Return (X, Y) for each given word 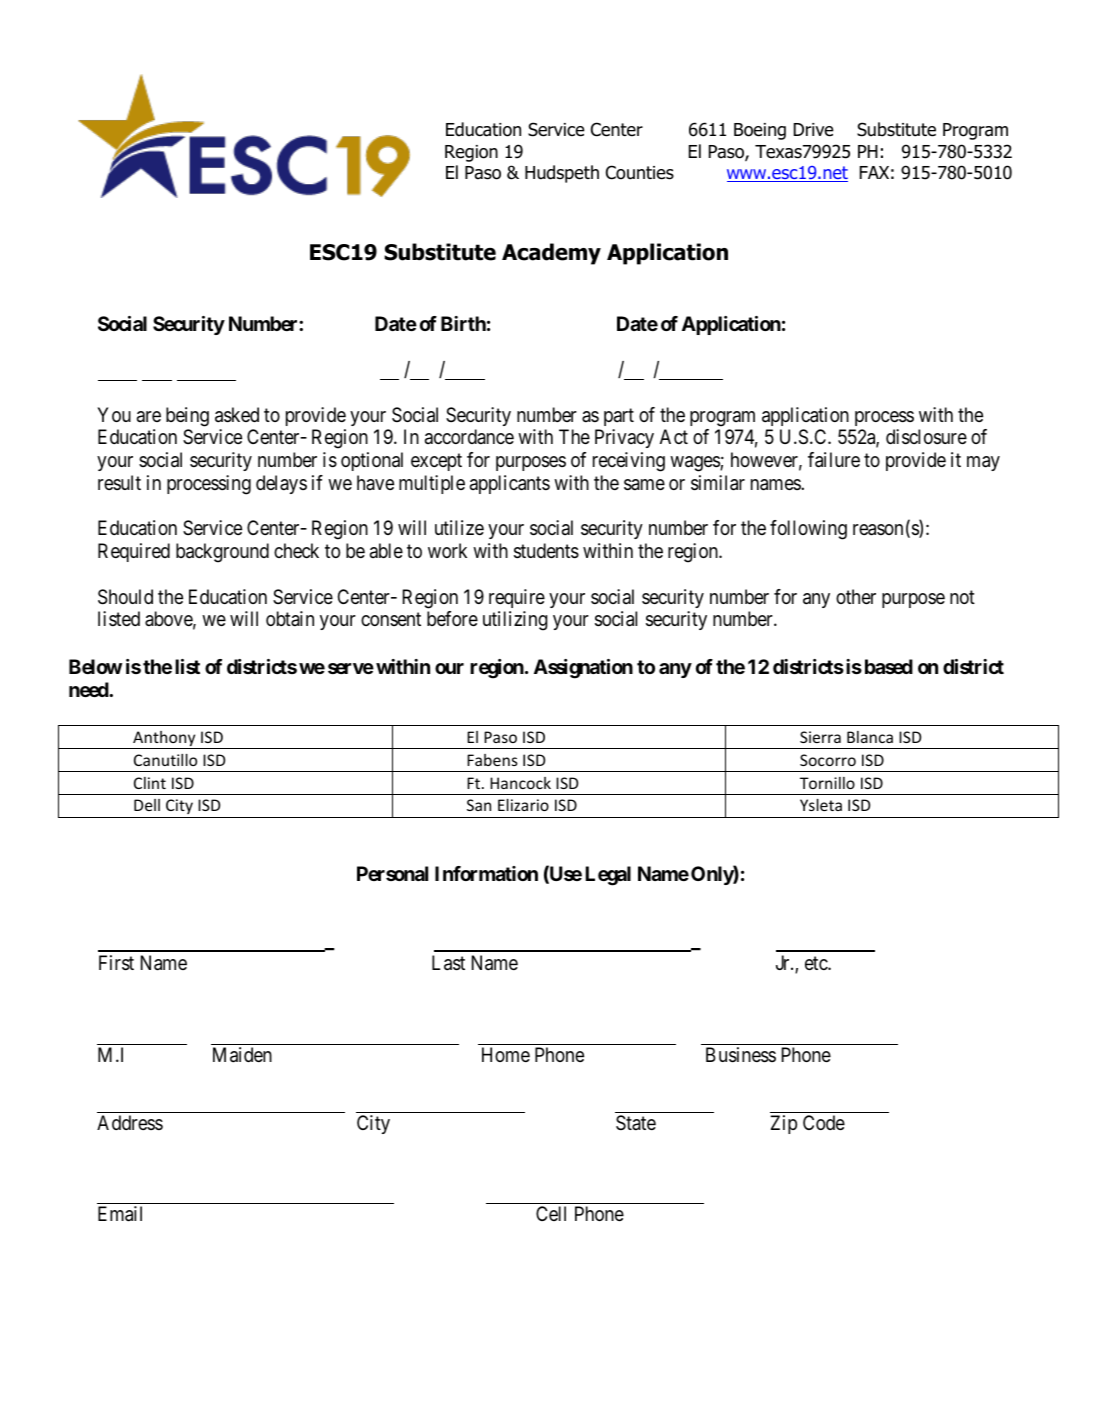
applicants (510, 484)
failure (834, 460)
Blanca (870, 737)
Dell (147, 805)
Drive (814, 130)
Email (120, 1214)
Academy (551, 254)
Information (486, 873)
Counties (640, 172)
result (119, 482)
